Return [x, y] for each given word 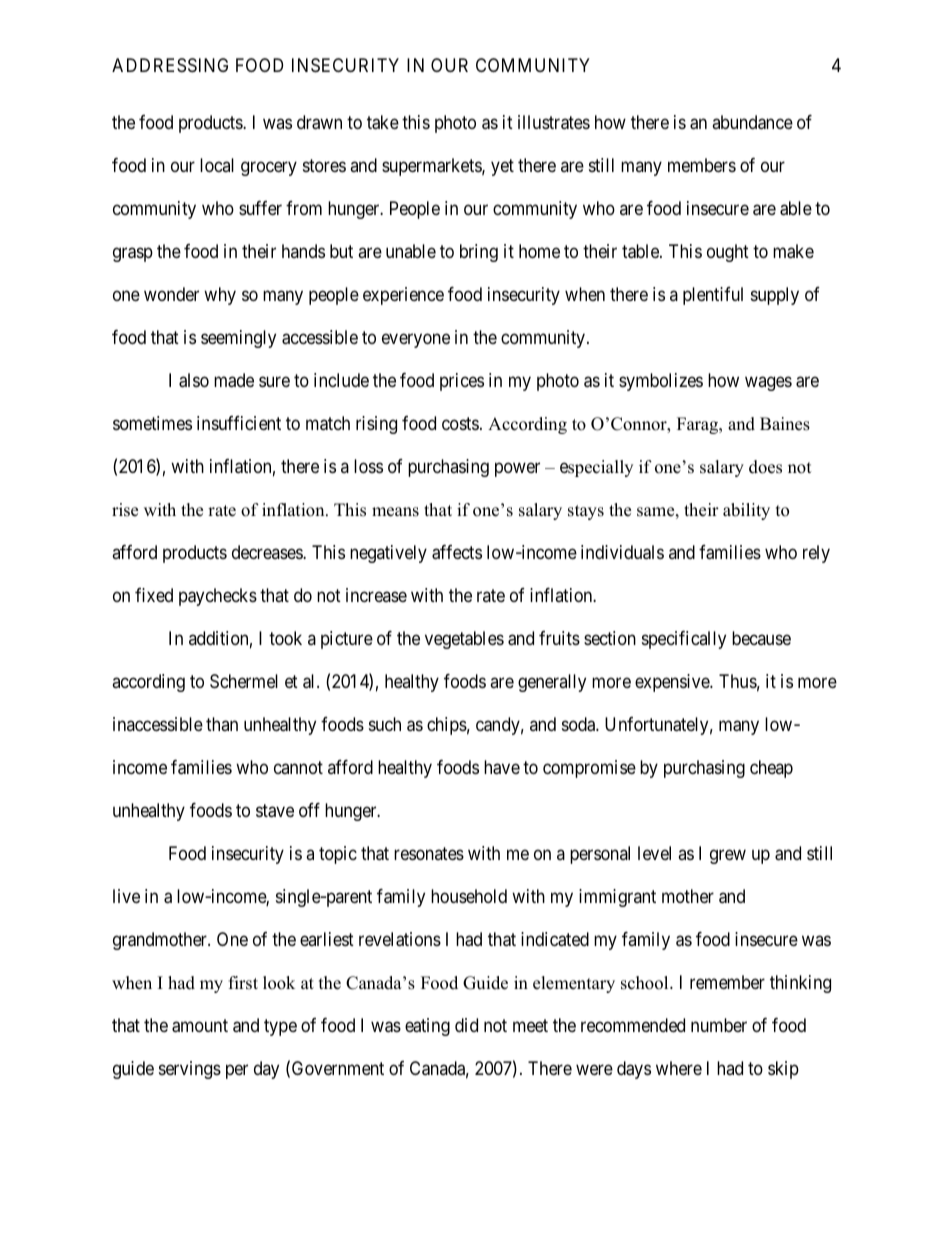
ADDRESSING [170, 65]
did [466, 1025]
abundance [752, 122]
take [383, 122]
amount [200, 1026]
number [719, 1025]
